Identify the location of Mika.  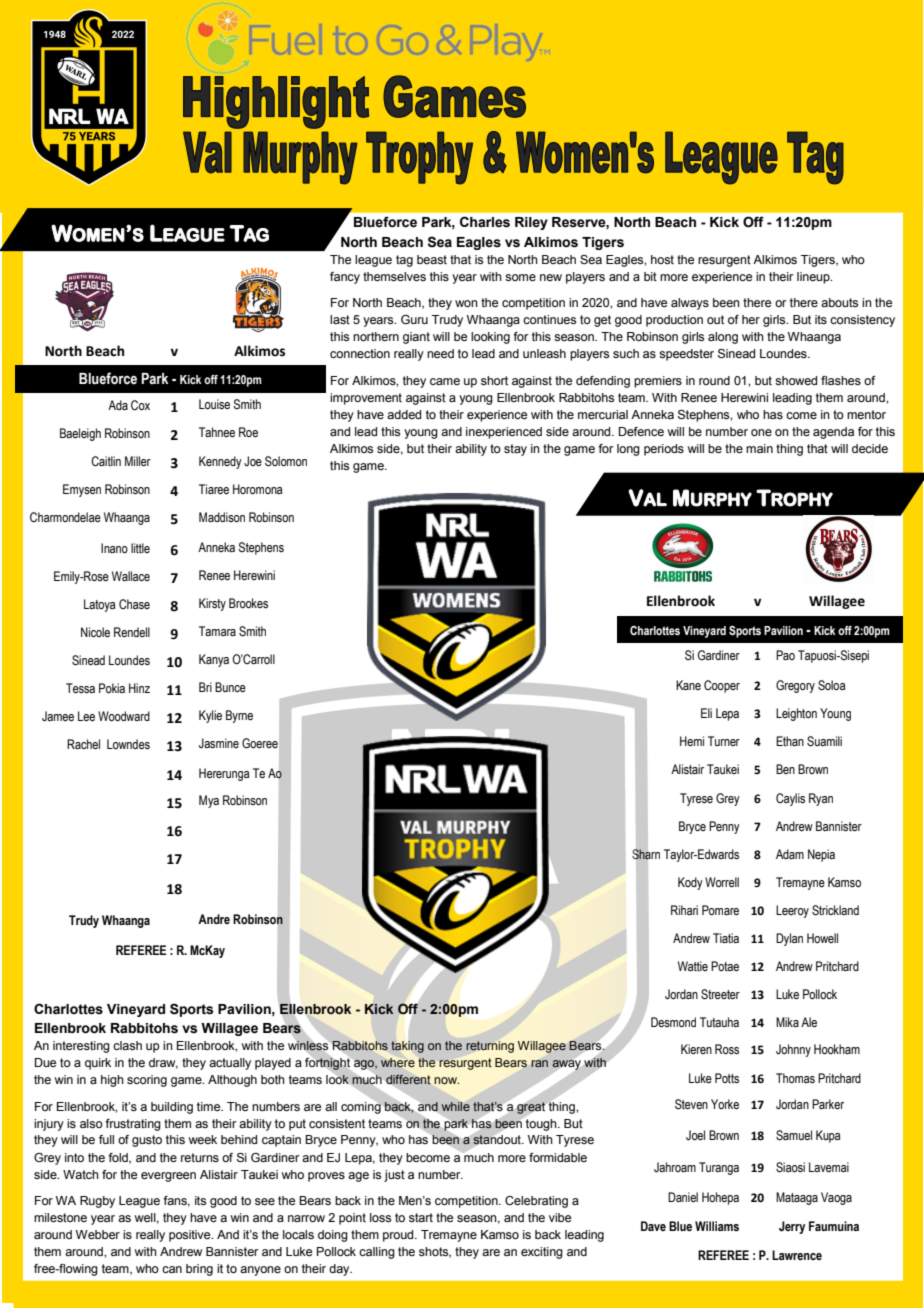
(787, 1022).
